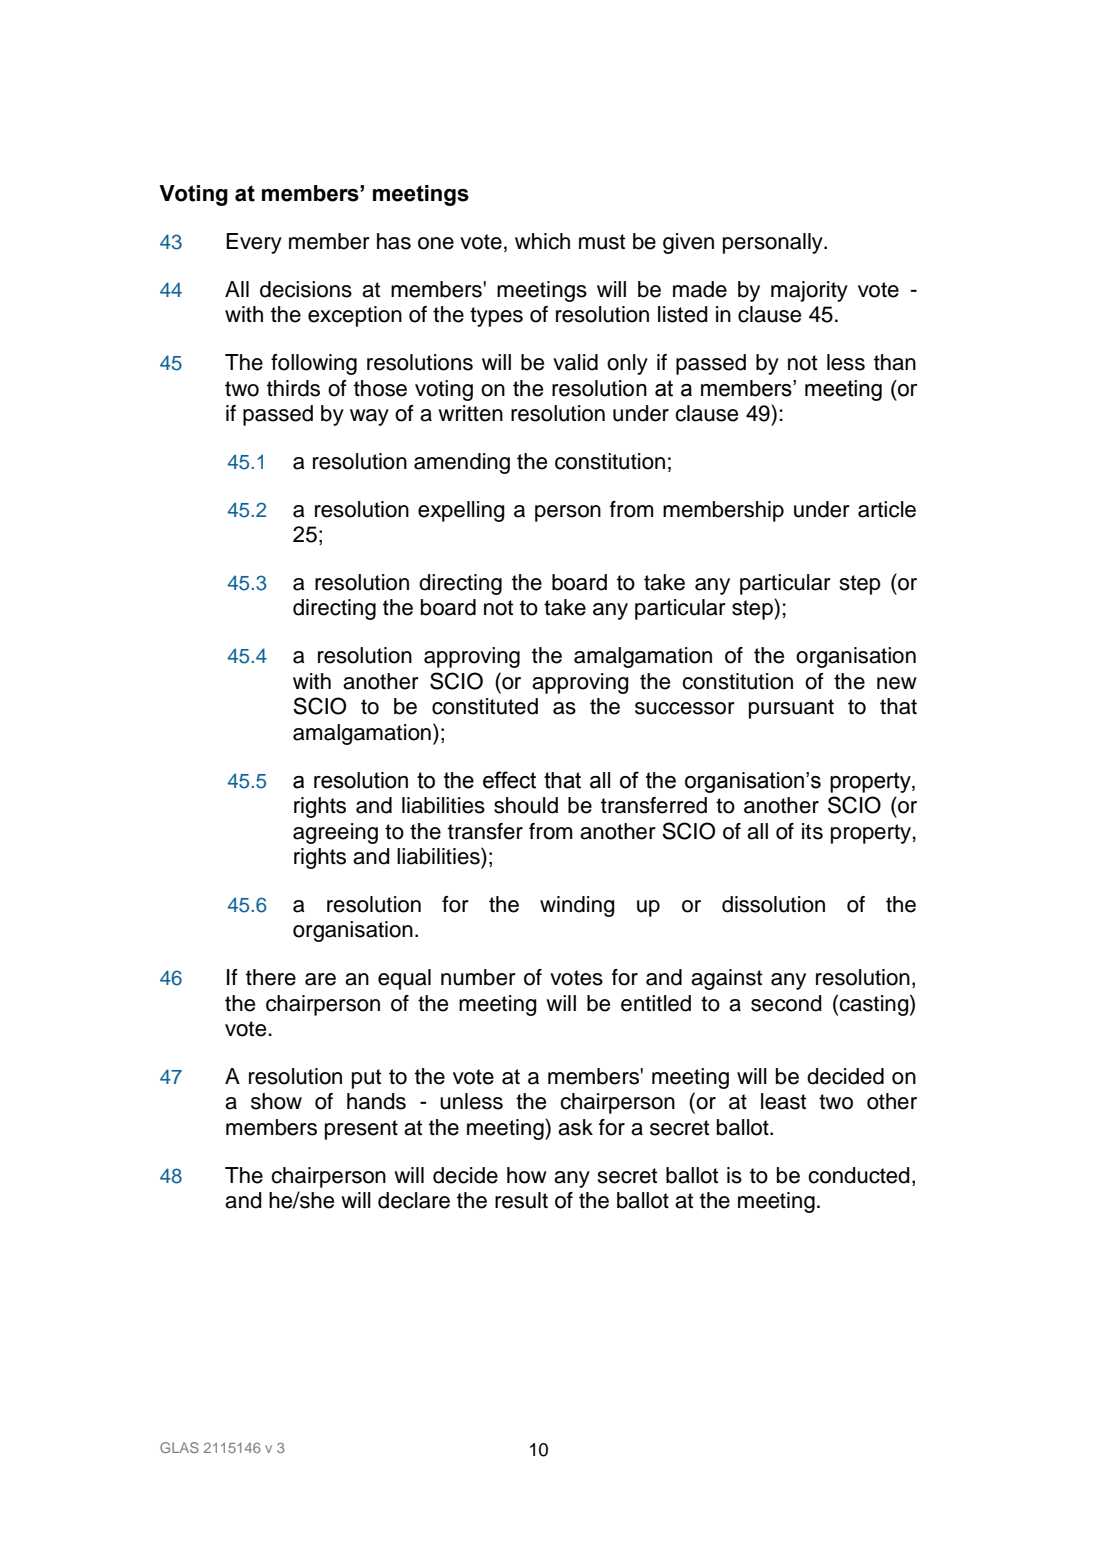  Describe the element at coordinates (461, 511) in the page. I see `expelling` at that location.
